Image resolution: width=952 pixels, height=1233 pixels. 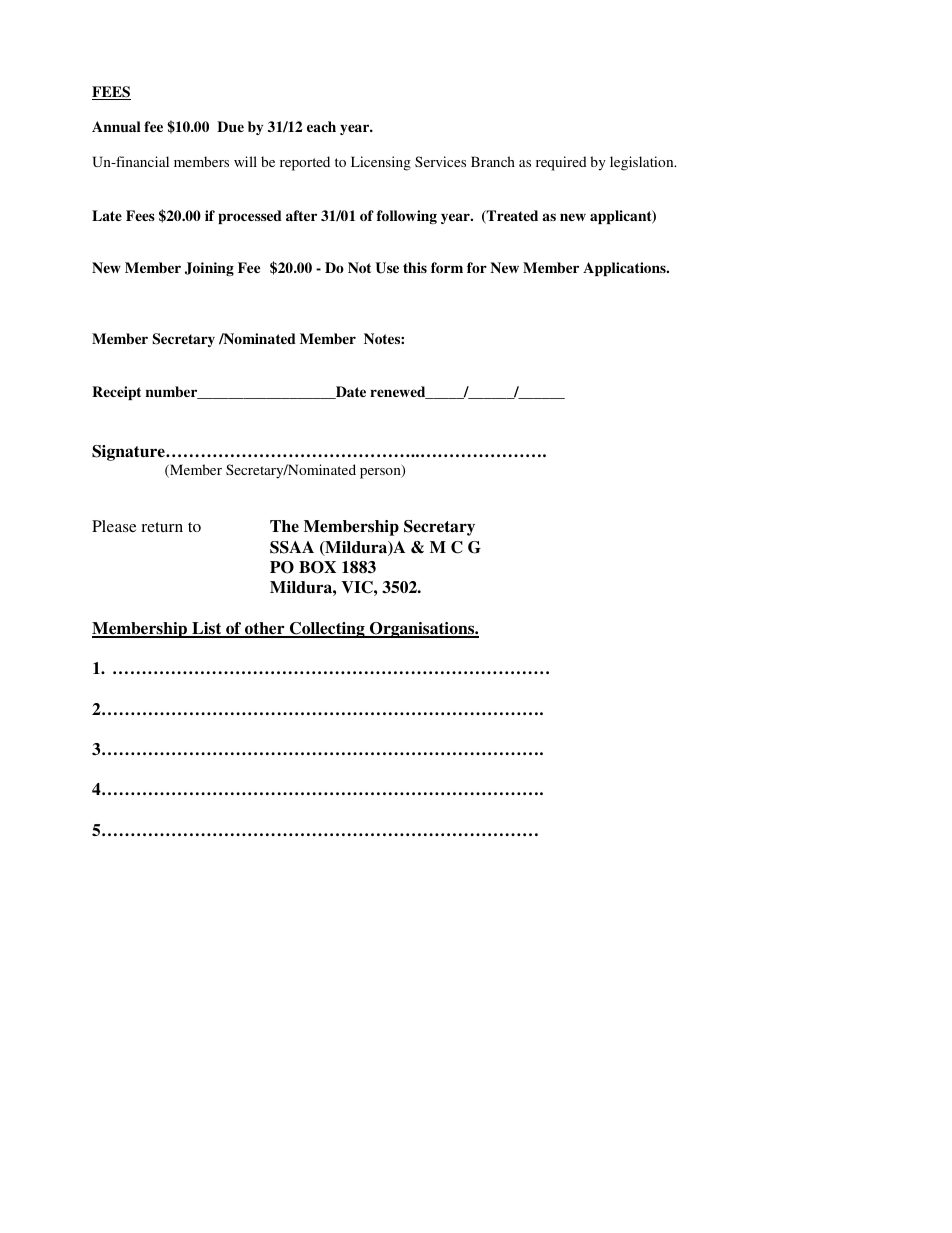 I want to click on required, so click(x=561, y=163).
